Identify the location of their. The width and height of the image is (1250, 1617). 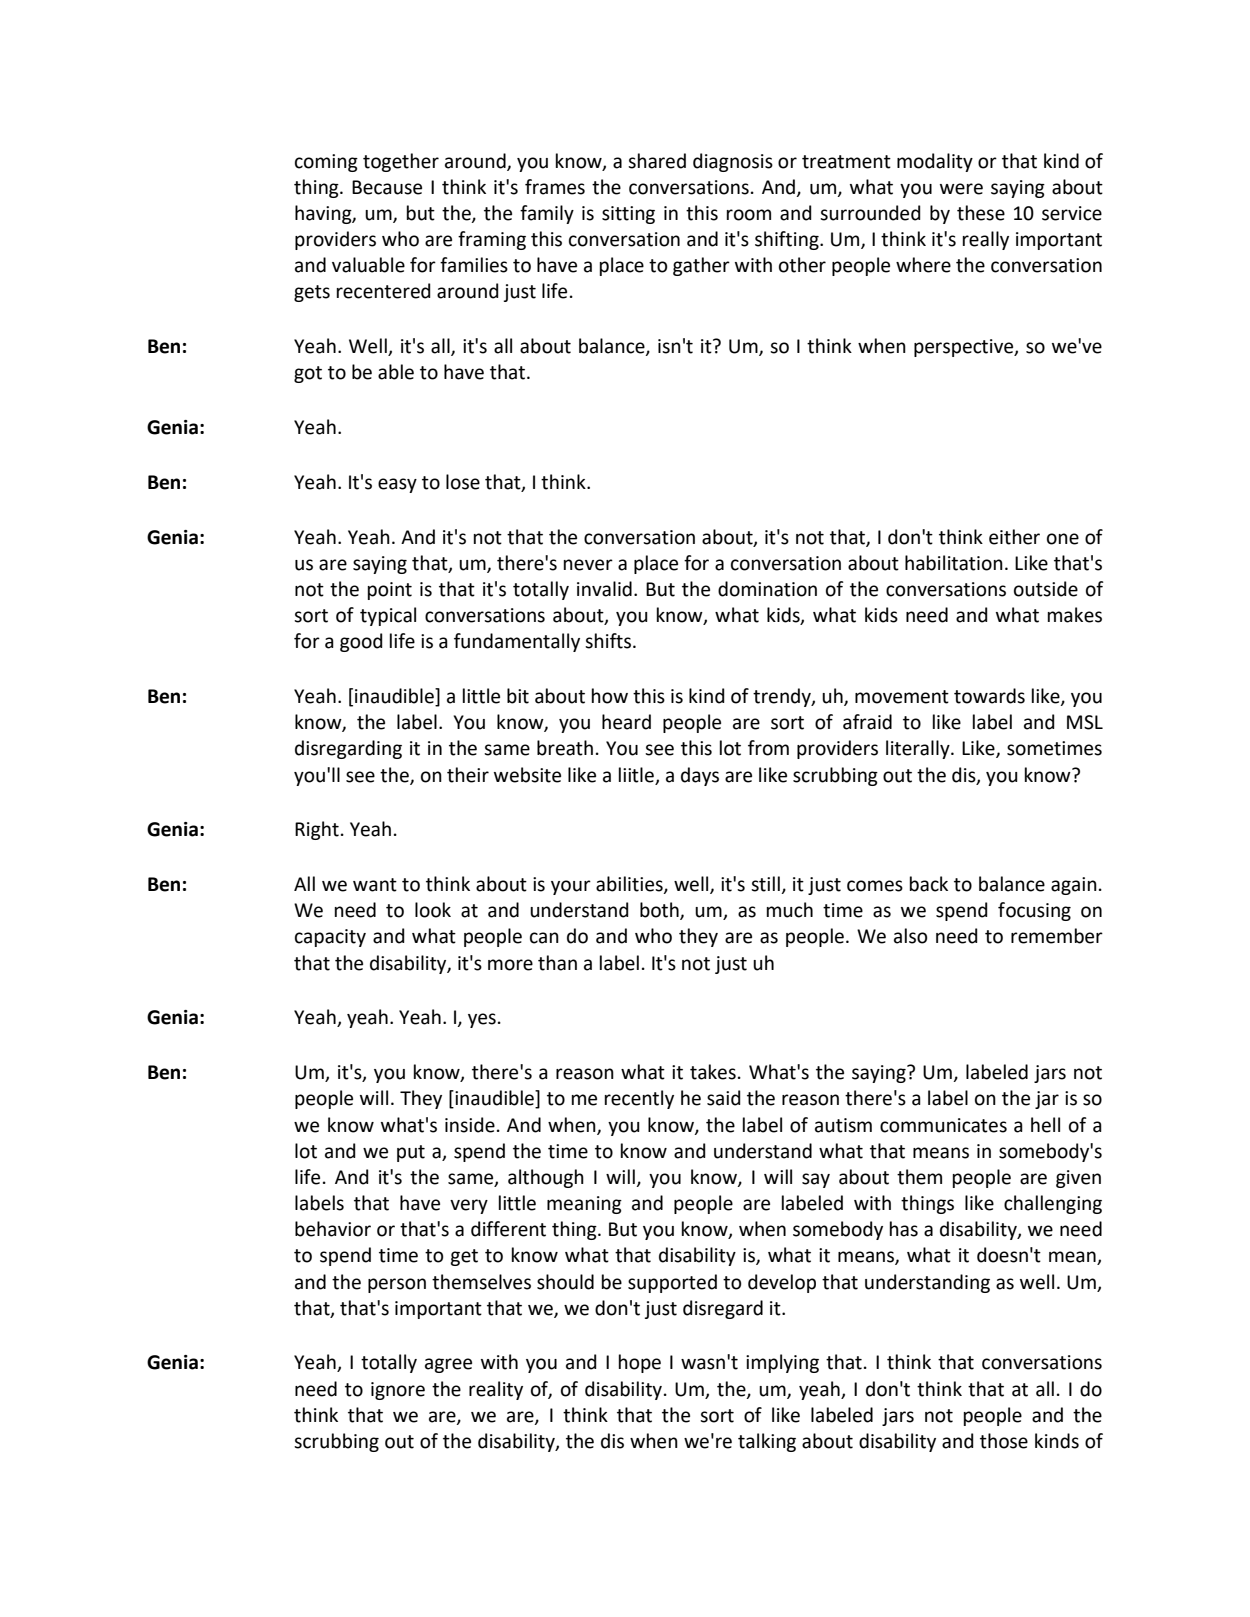
(468, 775).
